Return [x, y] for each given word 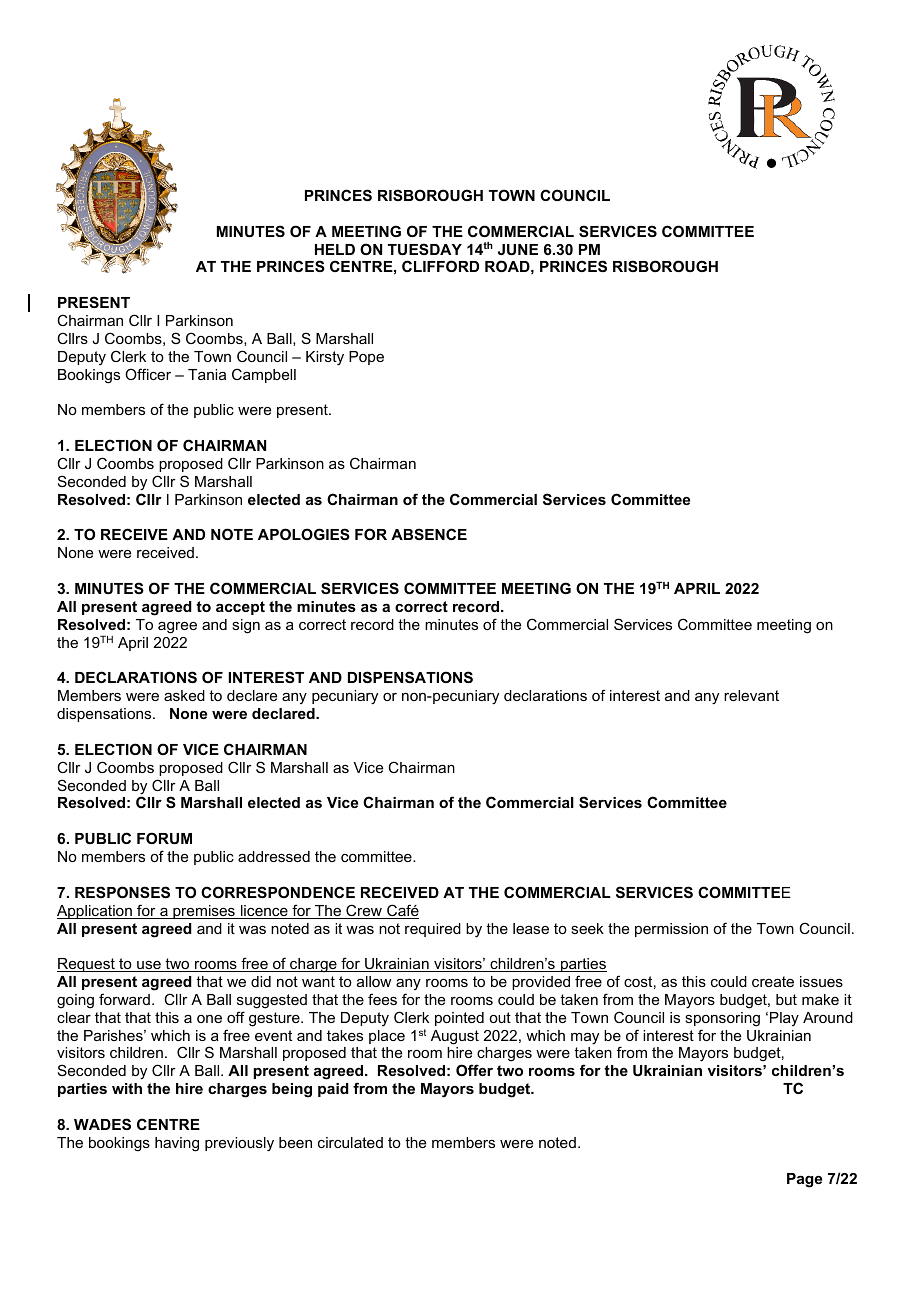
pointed [459, 1019]
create [773, 981]
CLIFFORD [440, 266]
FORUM [164, 838]
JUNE [518, 249]
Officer [148, 374]
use [149, 966]
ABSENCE [429, 534]
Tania [207, 374]
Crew [364, 911]
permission [671, 930]
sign [246, 626]
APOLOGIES [304, 534]
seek [587, 928]
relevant [751, 695]
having [177, 1144]
